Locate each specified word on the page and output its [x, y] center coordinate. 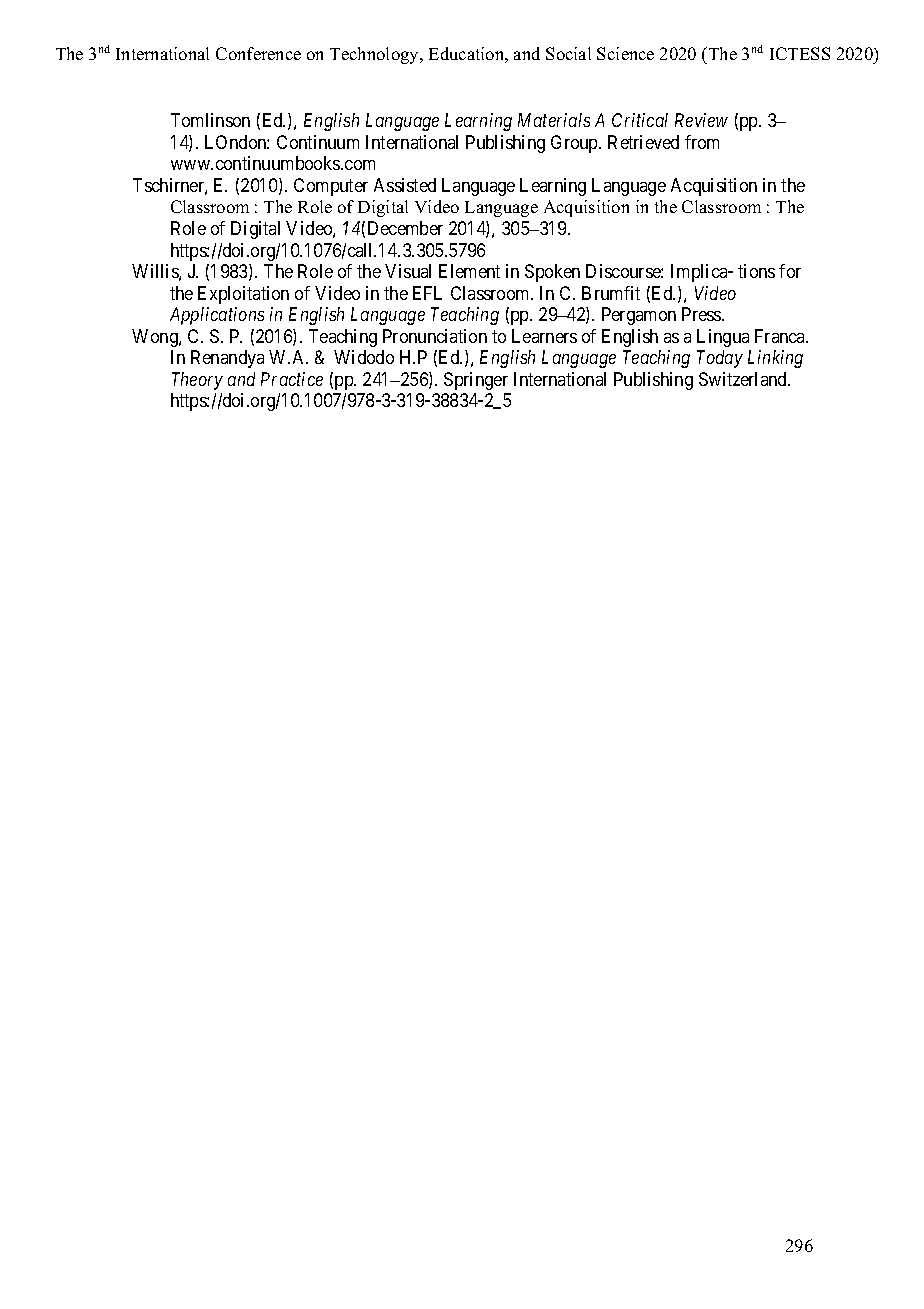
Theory [197, 381]
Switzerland [744, 379]
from [702, 142]
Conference [258, 53]
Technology [376, 55]
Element [469, 271]
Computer [331, 187]
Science [625, 53]
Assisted [405, 185]
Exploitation [243, 295]
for [790, 271]
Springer [476, 381]
